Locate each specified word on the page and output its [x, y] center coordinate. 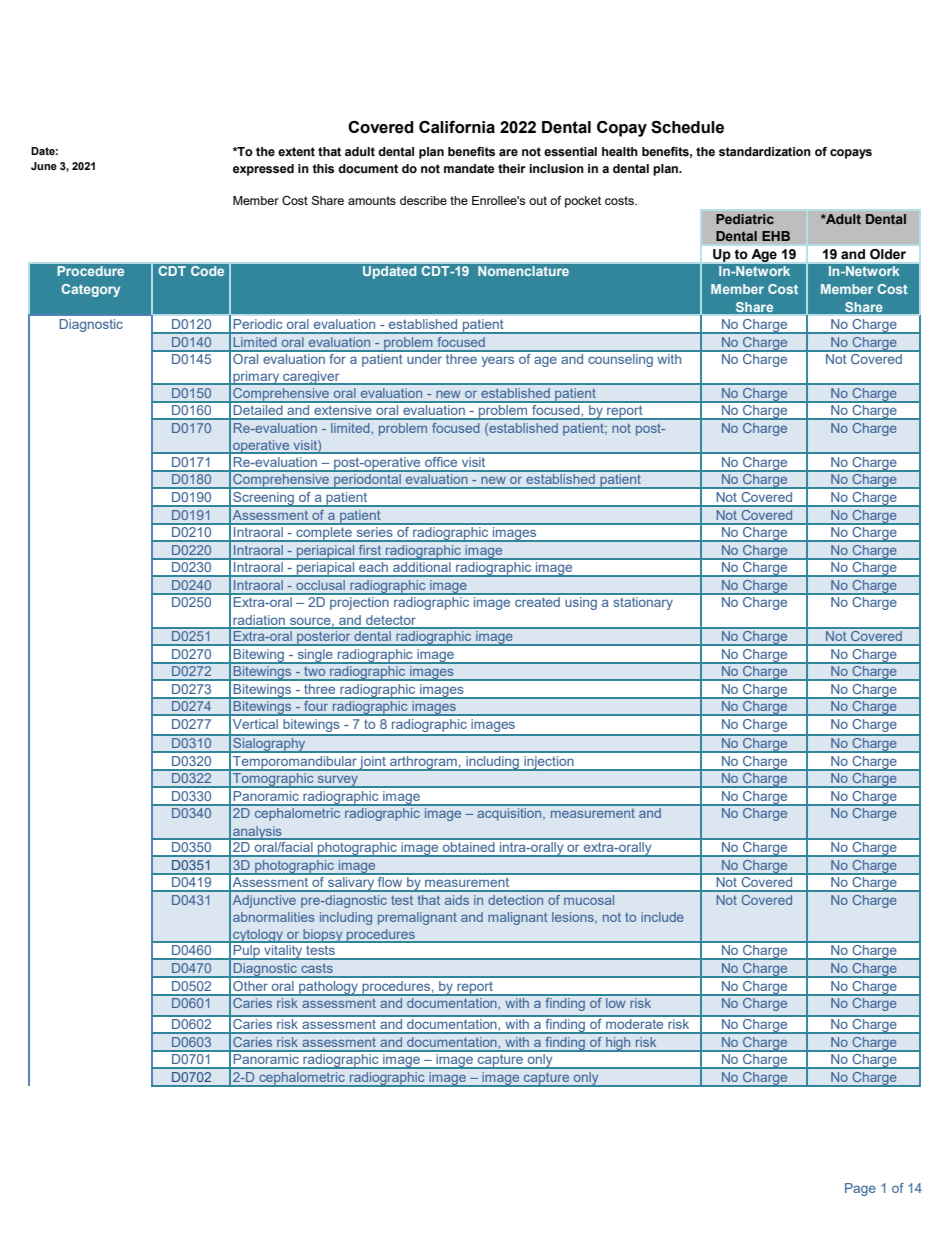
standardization [765, 151]
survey [338, 781]
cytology [258, 936]
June [44, 166]
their [512, 169]
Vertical [255, 724]
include [662, 917]
